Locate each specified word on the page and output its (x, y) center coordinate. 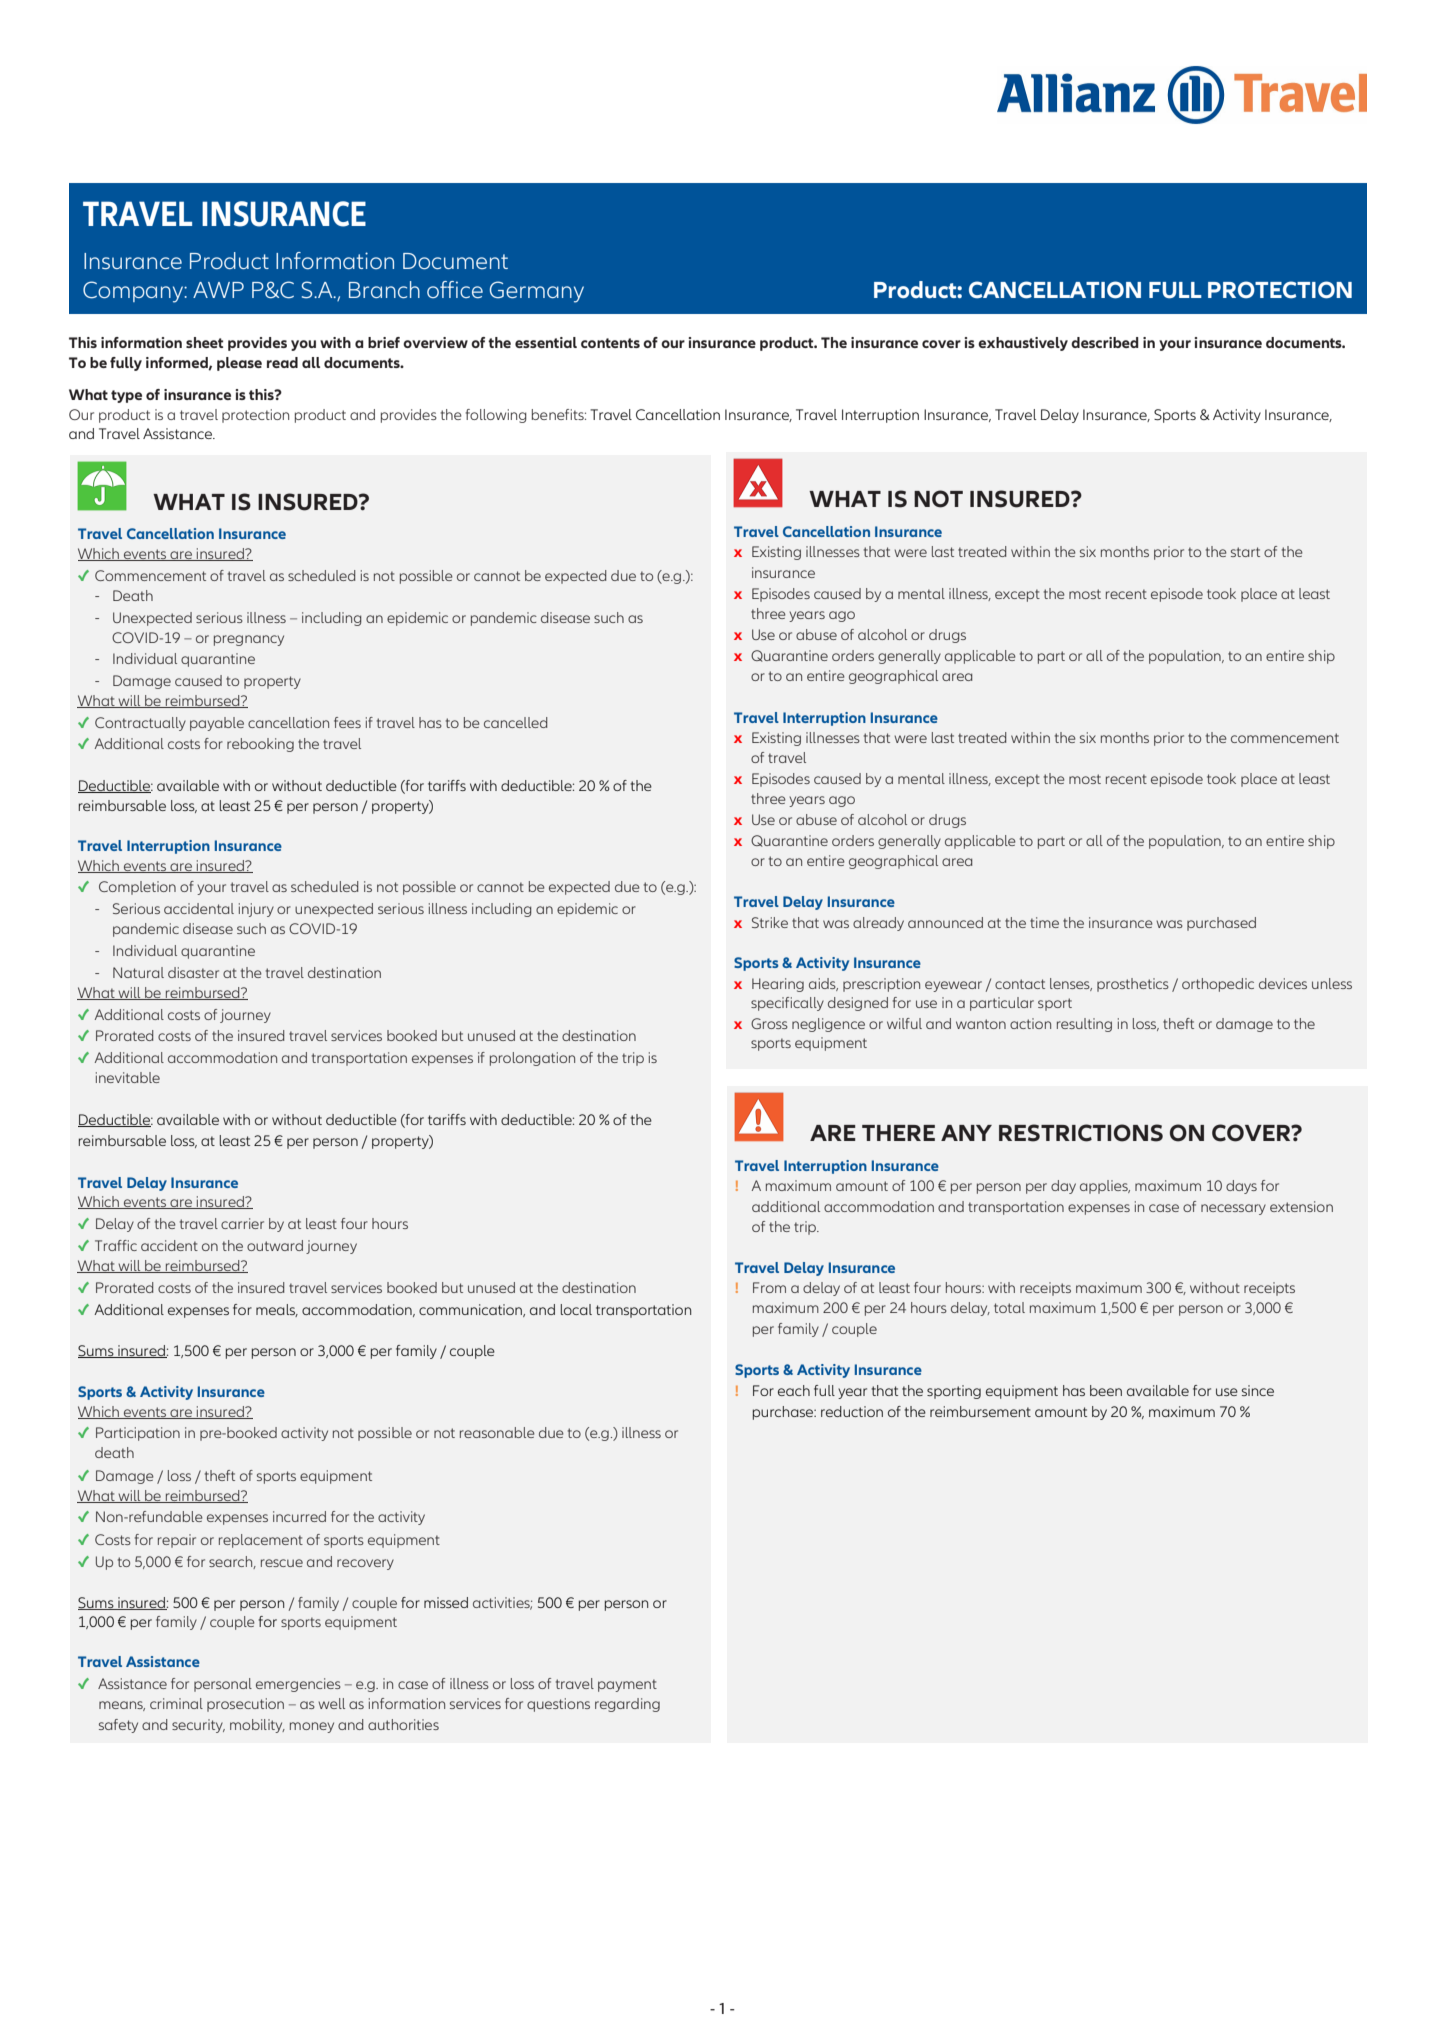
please (239, 364)
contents (610, 343)
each (794, 1390)
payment (627, 1685)
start (1245, 552)
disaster (193, 972)
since (1258, 1390)
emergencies (298, 1685)
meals (277, 1310)
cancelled (515, 722)
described (1105, 342)
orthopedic (1218, 985)
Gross (769, 1023)
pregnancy (249, 640)
